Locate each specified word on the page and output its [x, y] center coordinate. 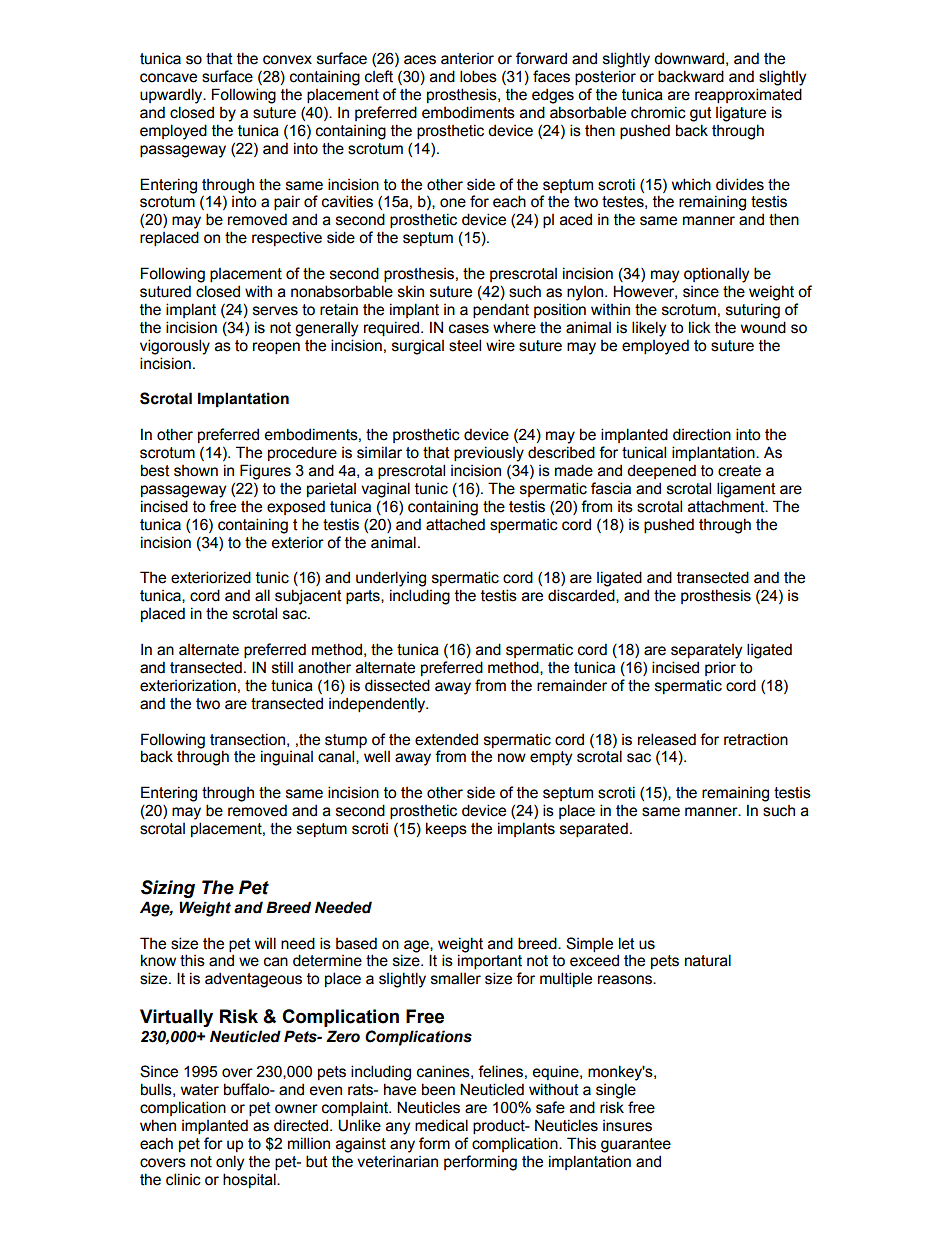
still [282, 667]
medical [441, 1125]
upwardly [172, 96]
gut [701, 114]
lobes [478, 76]
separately [706, 651]
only [230, 1163]
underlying [391, 579]
